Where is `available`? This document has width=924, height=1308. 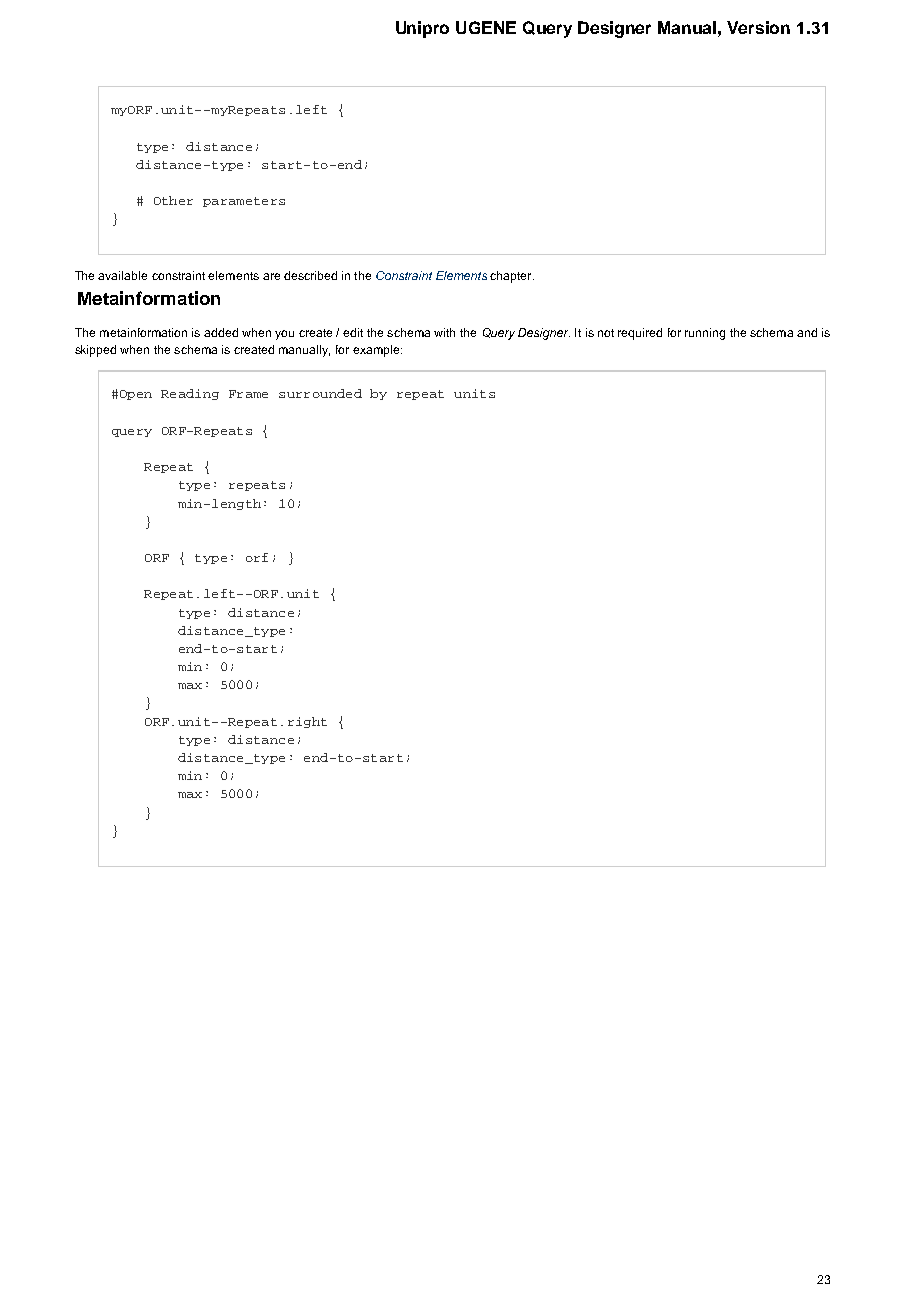
available is located at coordinates (122, 275).
